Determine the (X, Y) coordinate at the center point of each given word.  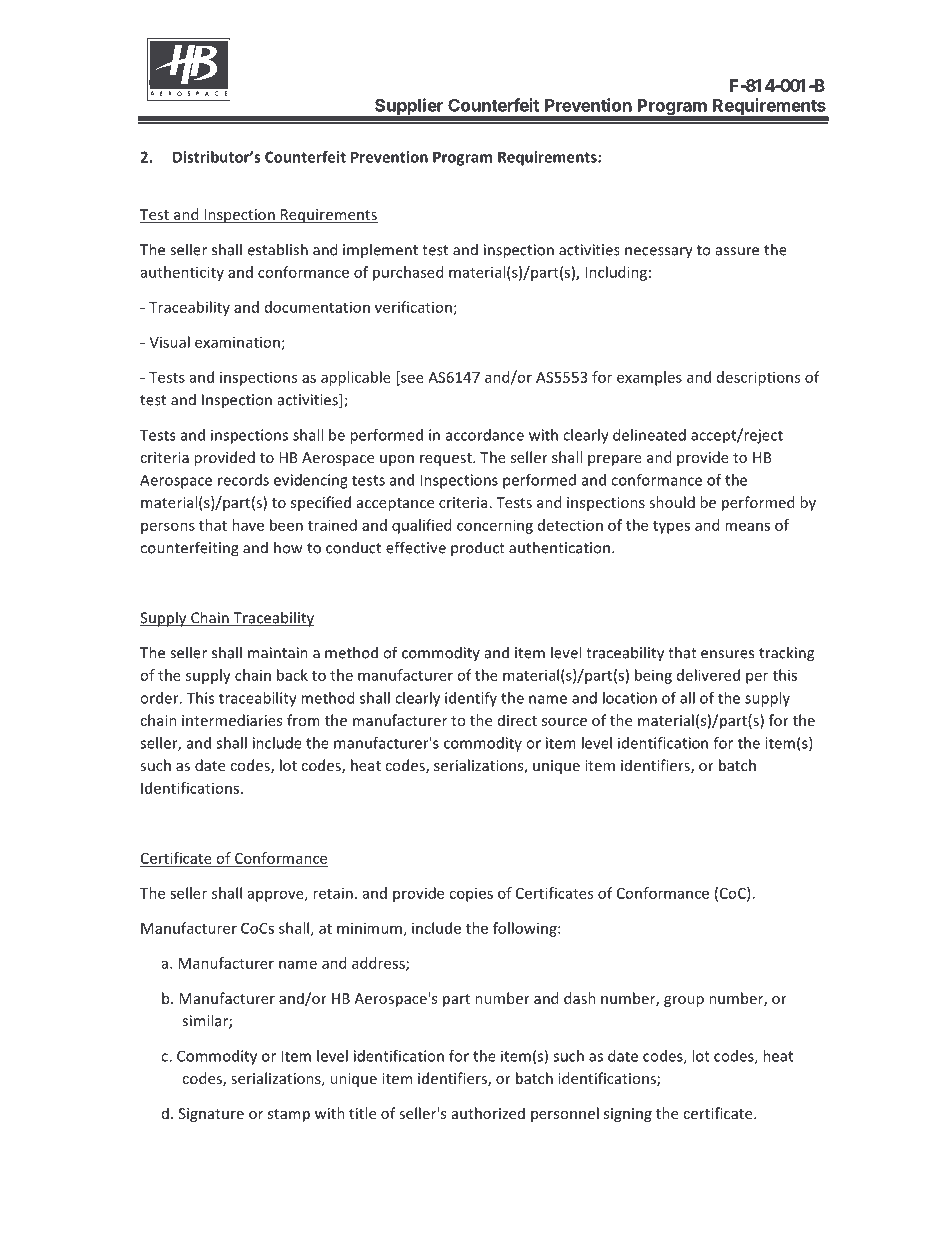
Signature (211, 1115)
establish (277, 249)
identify (471, 699)
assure (737, 251)
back (292, 675)
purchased (408, 273)
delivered (708, 675)
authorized (488, 1113)
